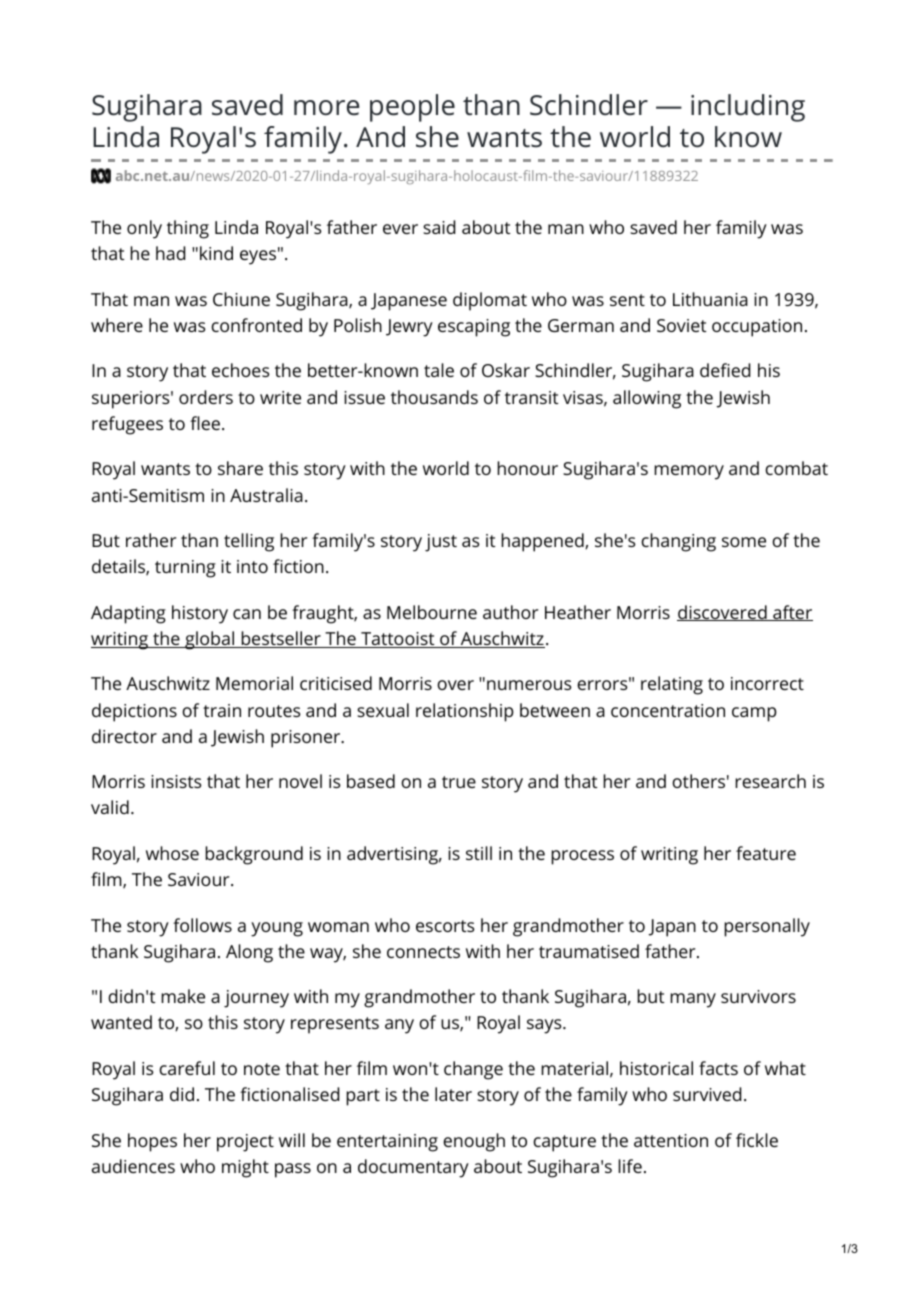 The image size is (924, 1308). What do you see at coordinates (672, 685) in the screenshot?
I see `relating` at bounding box center [672, 685].
